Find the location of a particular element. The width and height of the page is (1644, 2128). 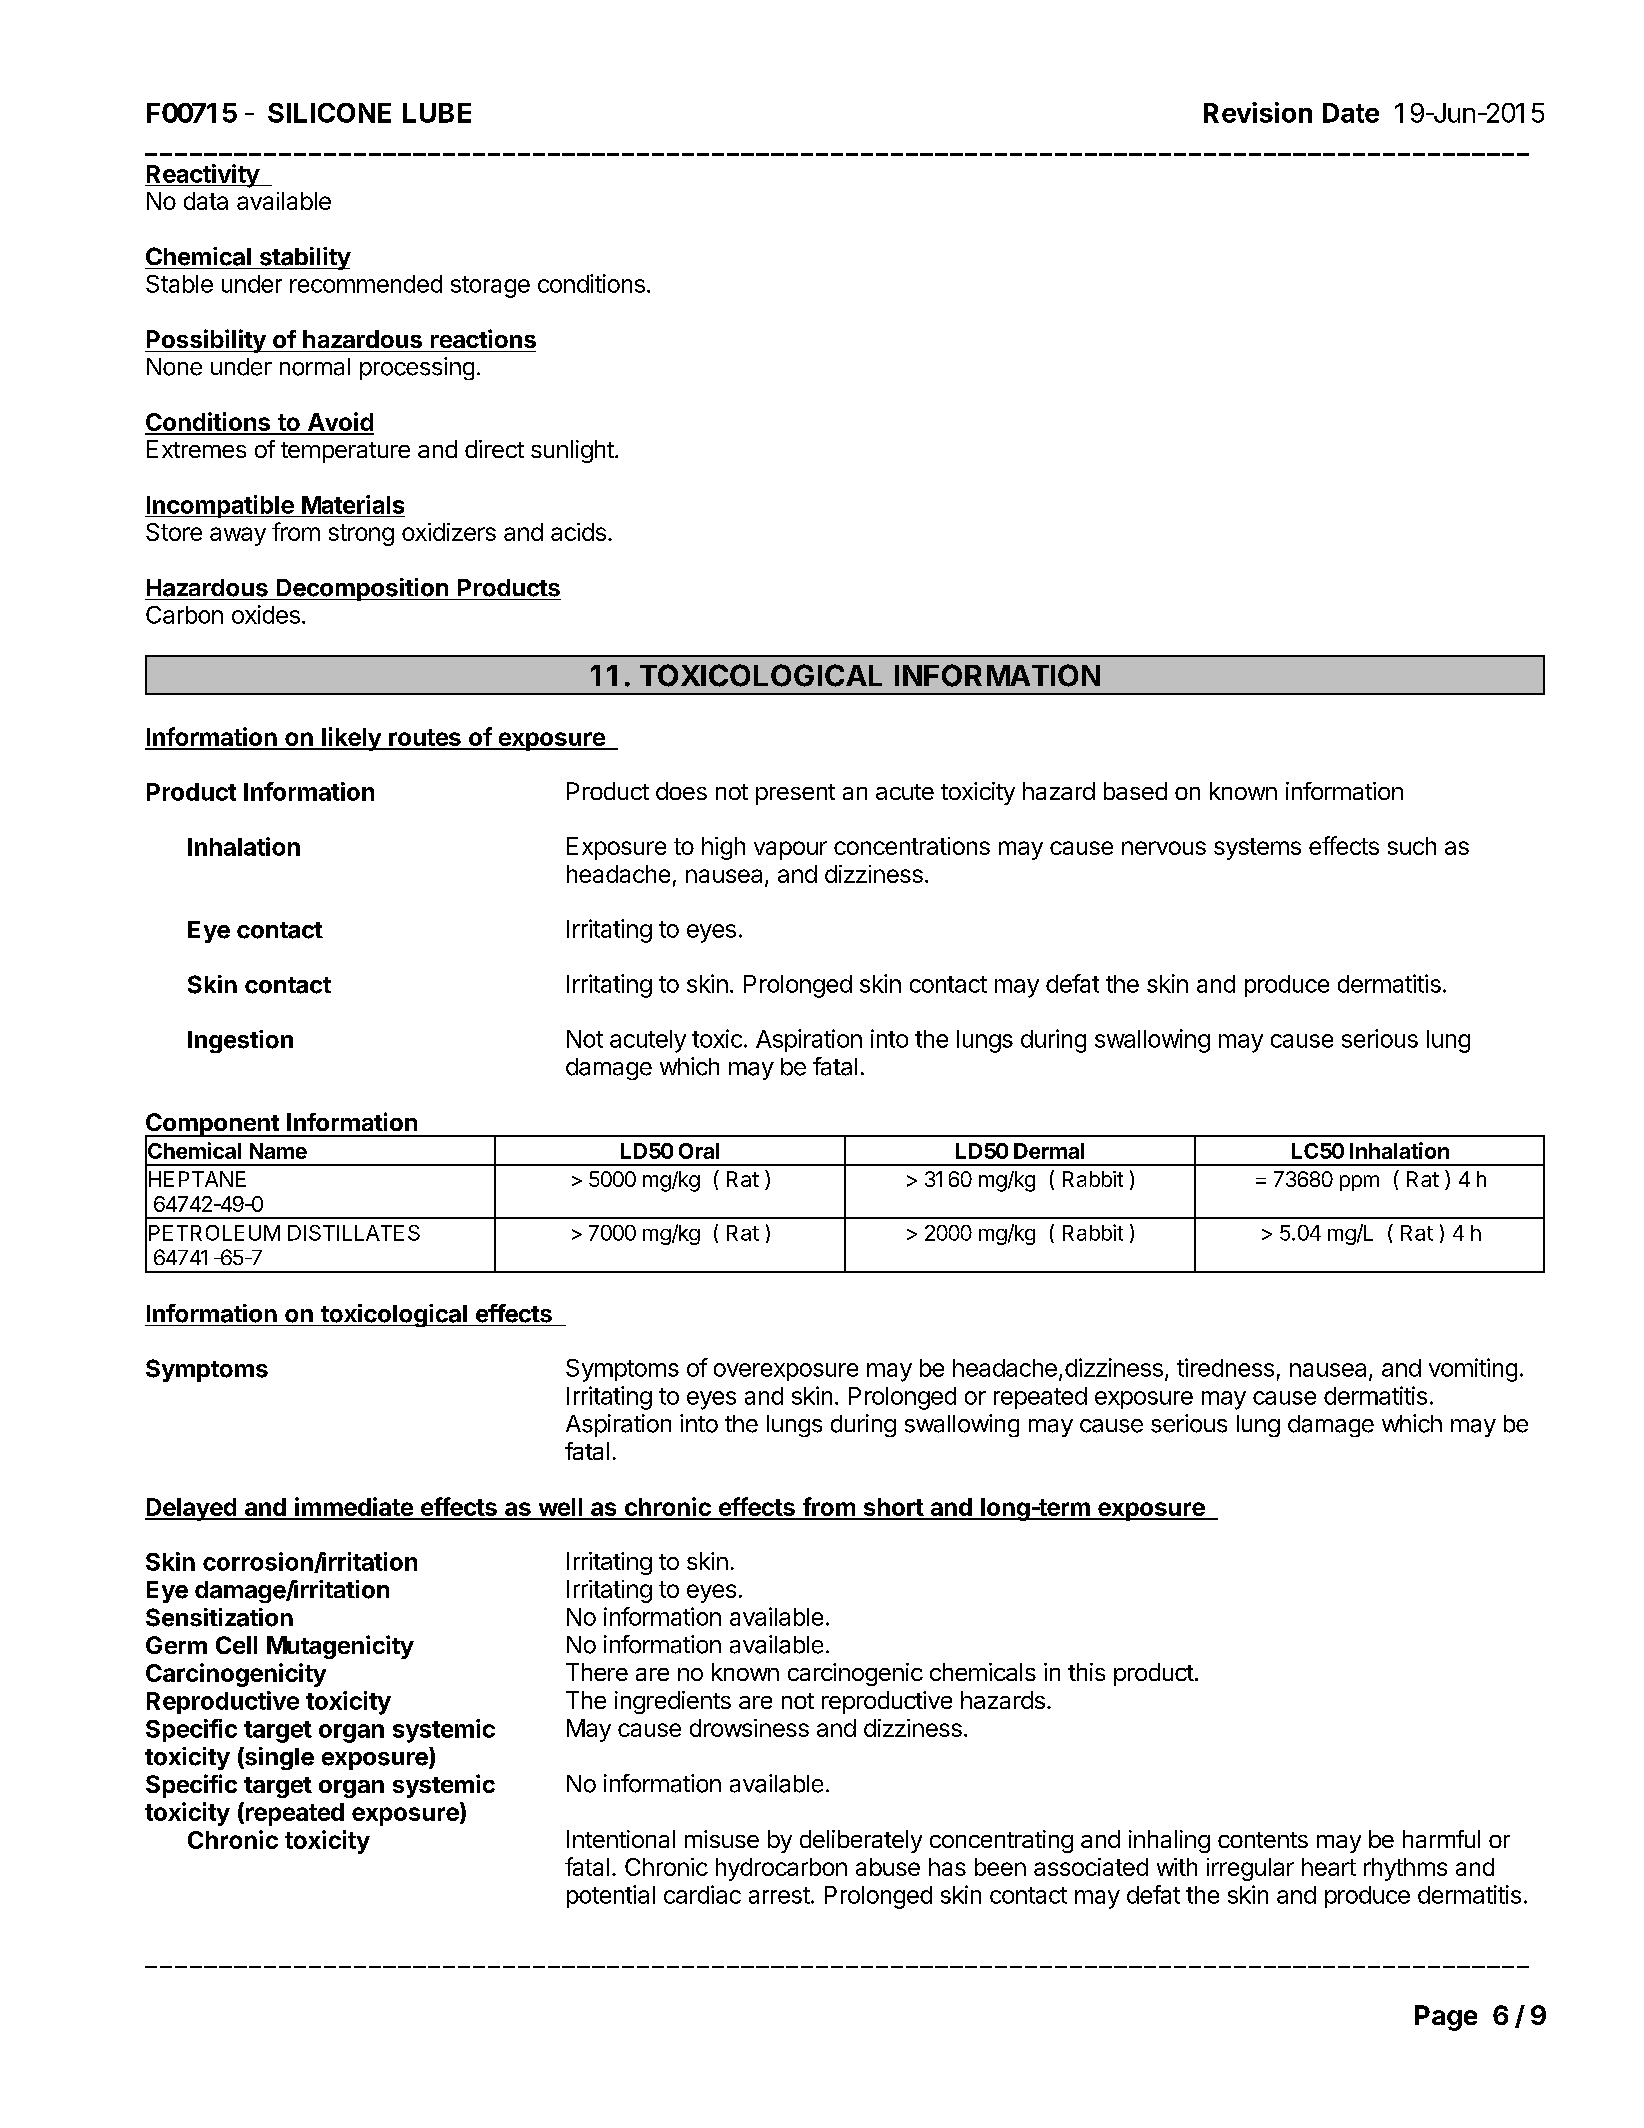

Decomposition is located at coordinates (362, 589).
